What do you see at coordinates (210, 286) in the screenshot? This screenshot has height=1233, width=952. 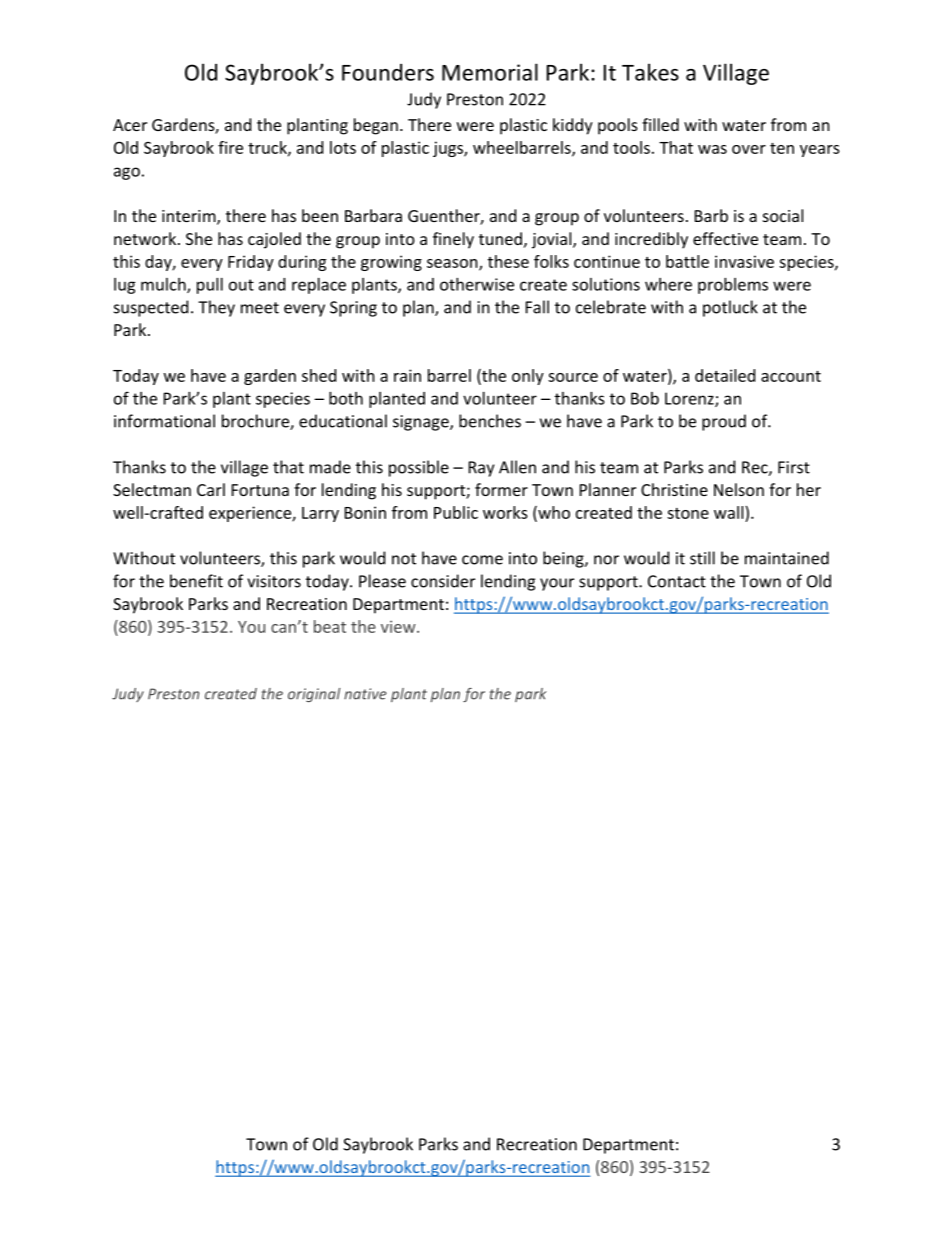 I see `pull` at bounding box center [210, 286].
